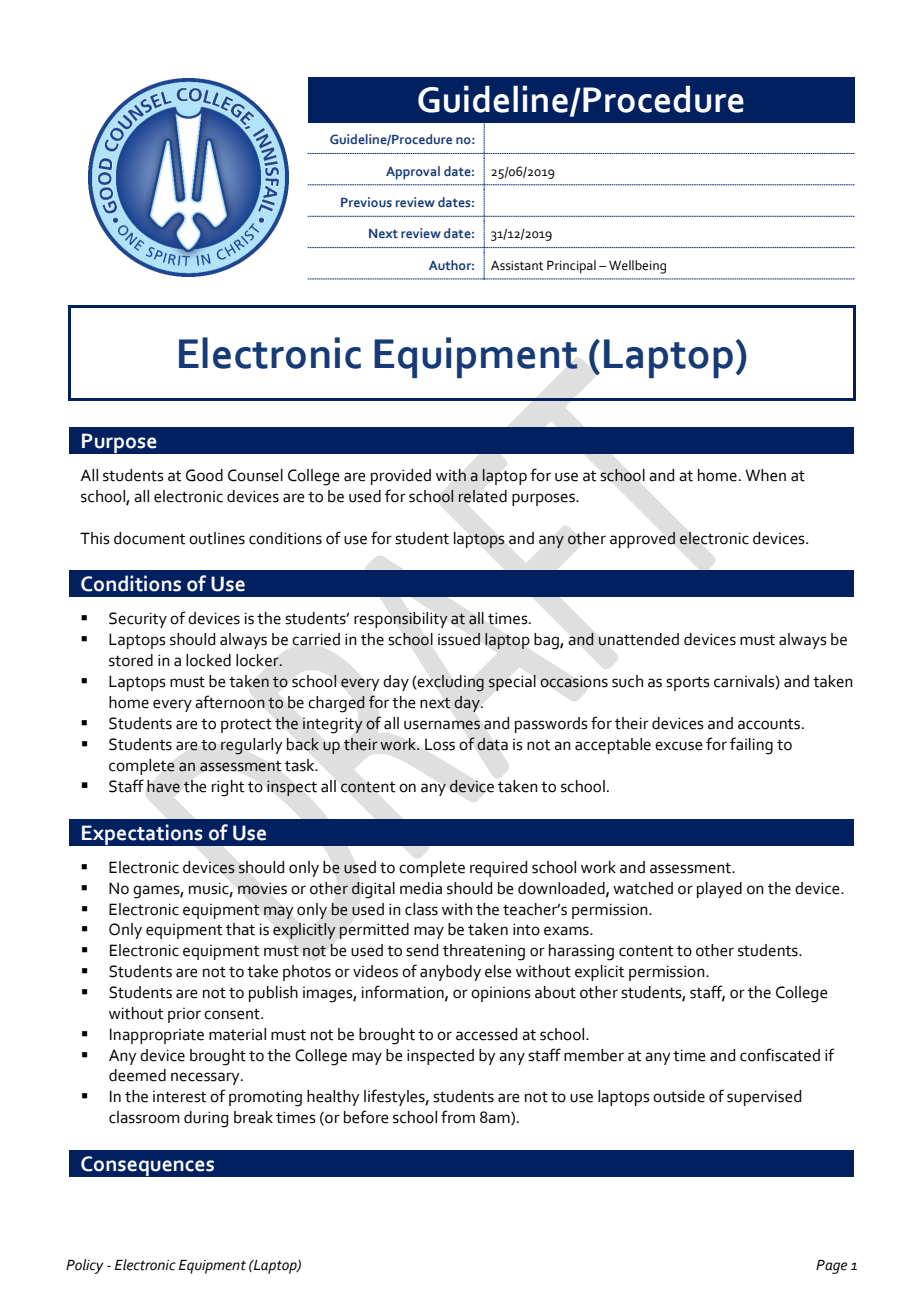 The width and height of the page is (924, 1308). What do you see at coordinates (413, 173) in the page?
I see `Approval` at bounding box center [413, 173].
